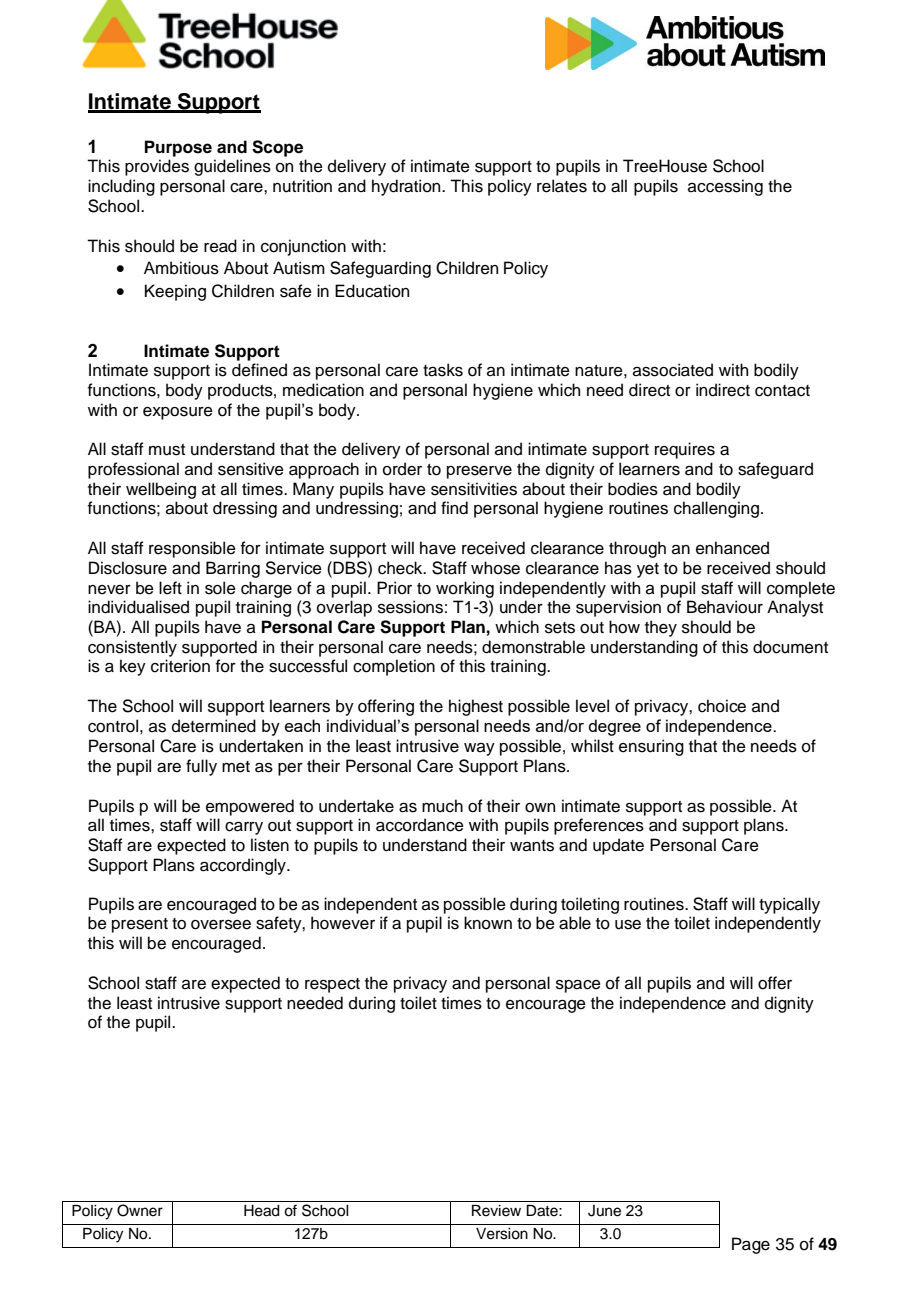 The width and height of the screenshot is (924, 1308). What do you see at coordinates (157, 167) in the screenshot?
I see `provides` at bounding box center [157, 167].
